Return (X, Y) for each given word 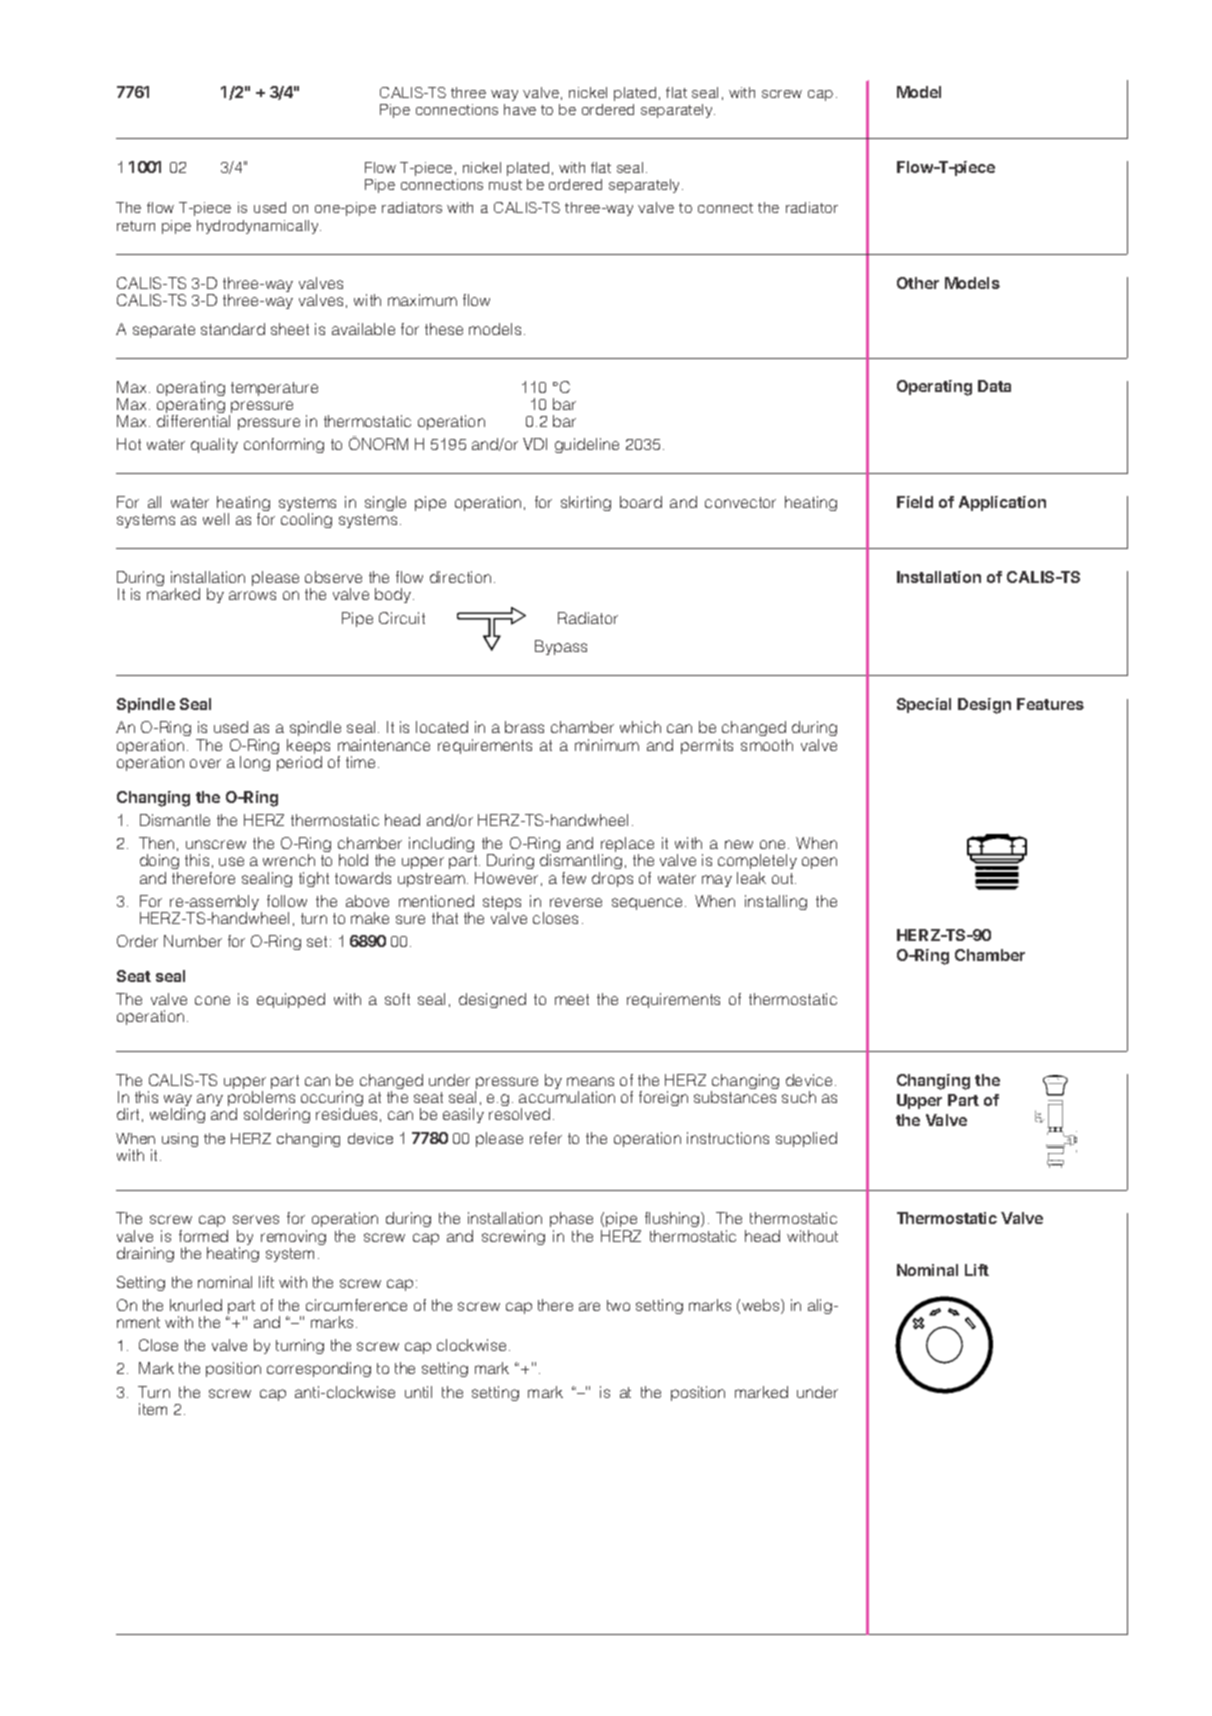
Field (915, 502)
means (590, 1081)
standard (233, 329)
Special (924, 705)
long (255, 763)
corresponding (319, 1369)
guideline (587, 445)
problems (261, 1100)
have (520, 109)
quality (214, 445)
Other (918, 283)
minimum (607, 745)
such (799, 1097)
